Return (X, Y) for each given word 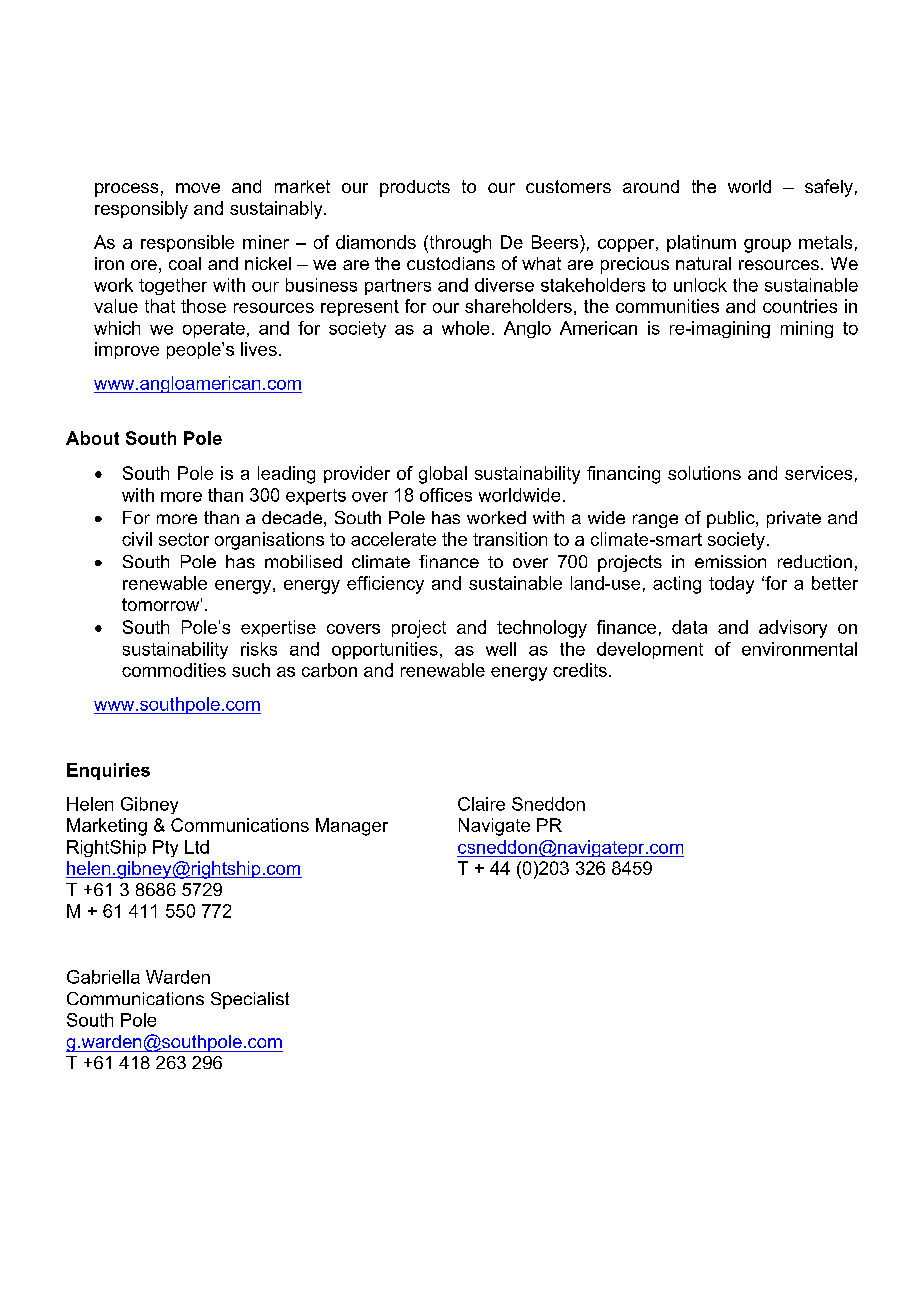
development (650, 650)
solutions (704, 473)
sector (184, 539)
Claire (481, 804)
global (443, 475)
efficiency (385, 585)
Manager (352, 827)
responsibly (141, 210)
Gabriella (103, 977)
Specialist (250, 1000)
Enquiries (108, 771)
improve (127, 350)
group (767, 246)
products (415, 188)
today (731, 585)
